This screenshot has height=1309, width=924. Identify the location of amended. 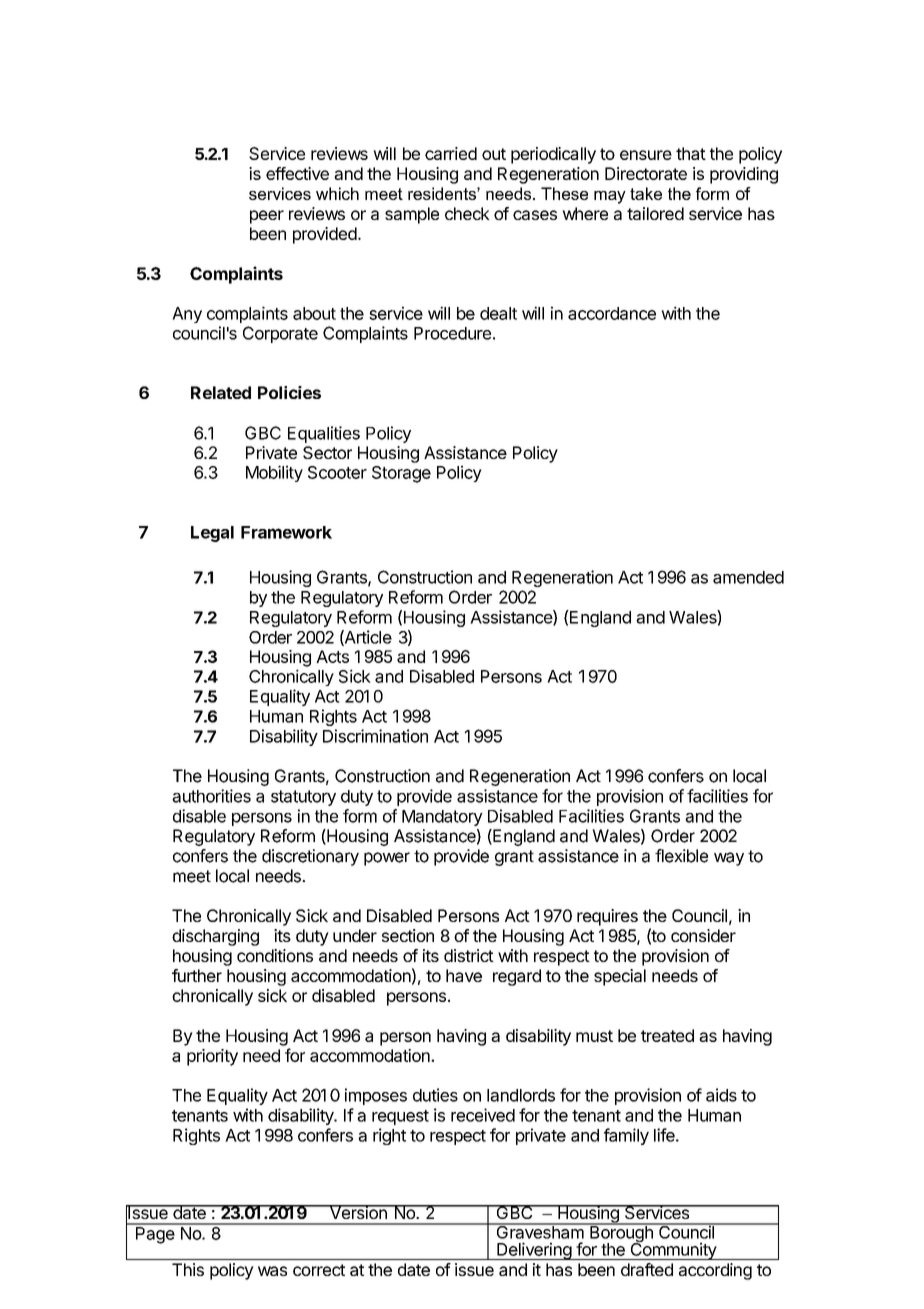
(748, 577).
